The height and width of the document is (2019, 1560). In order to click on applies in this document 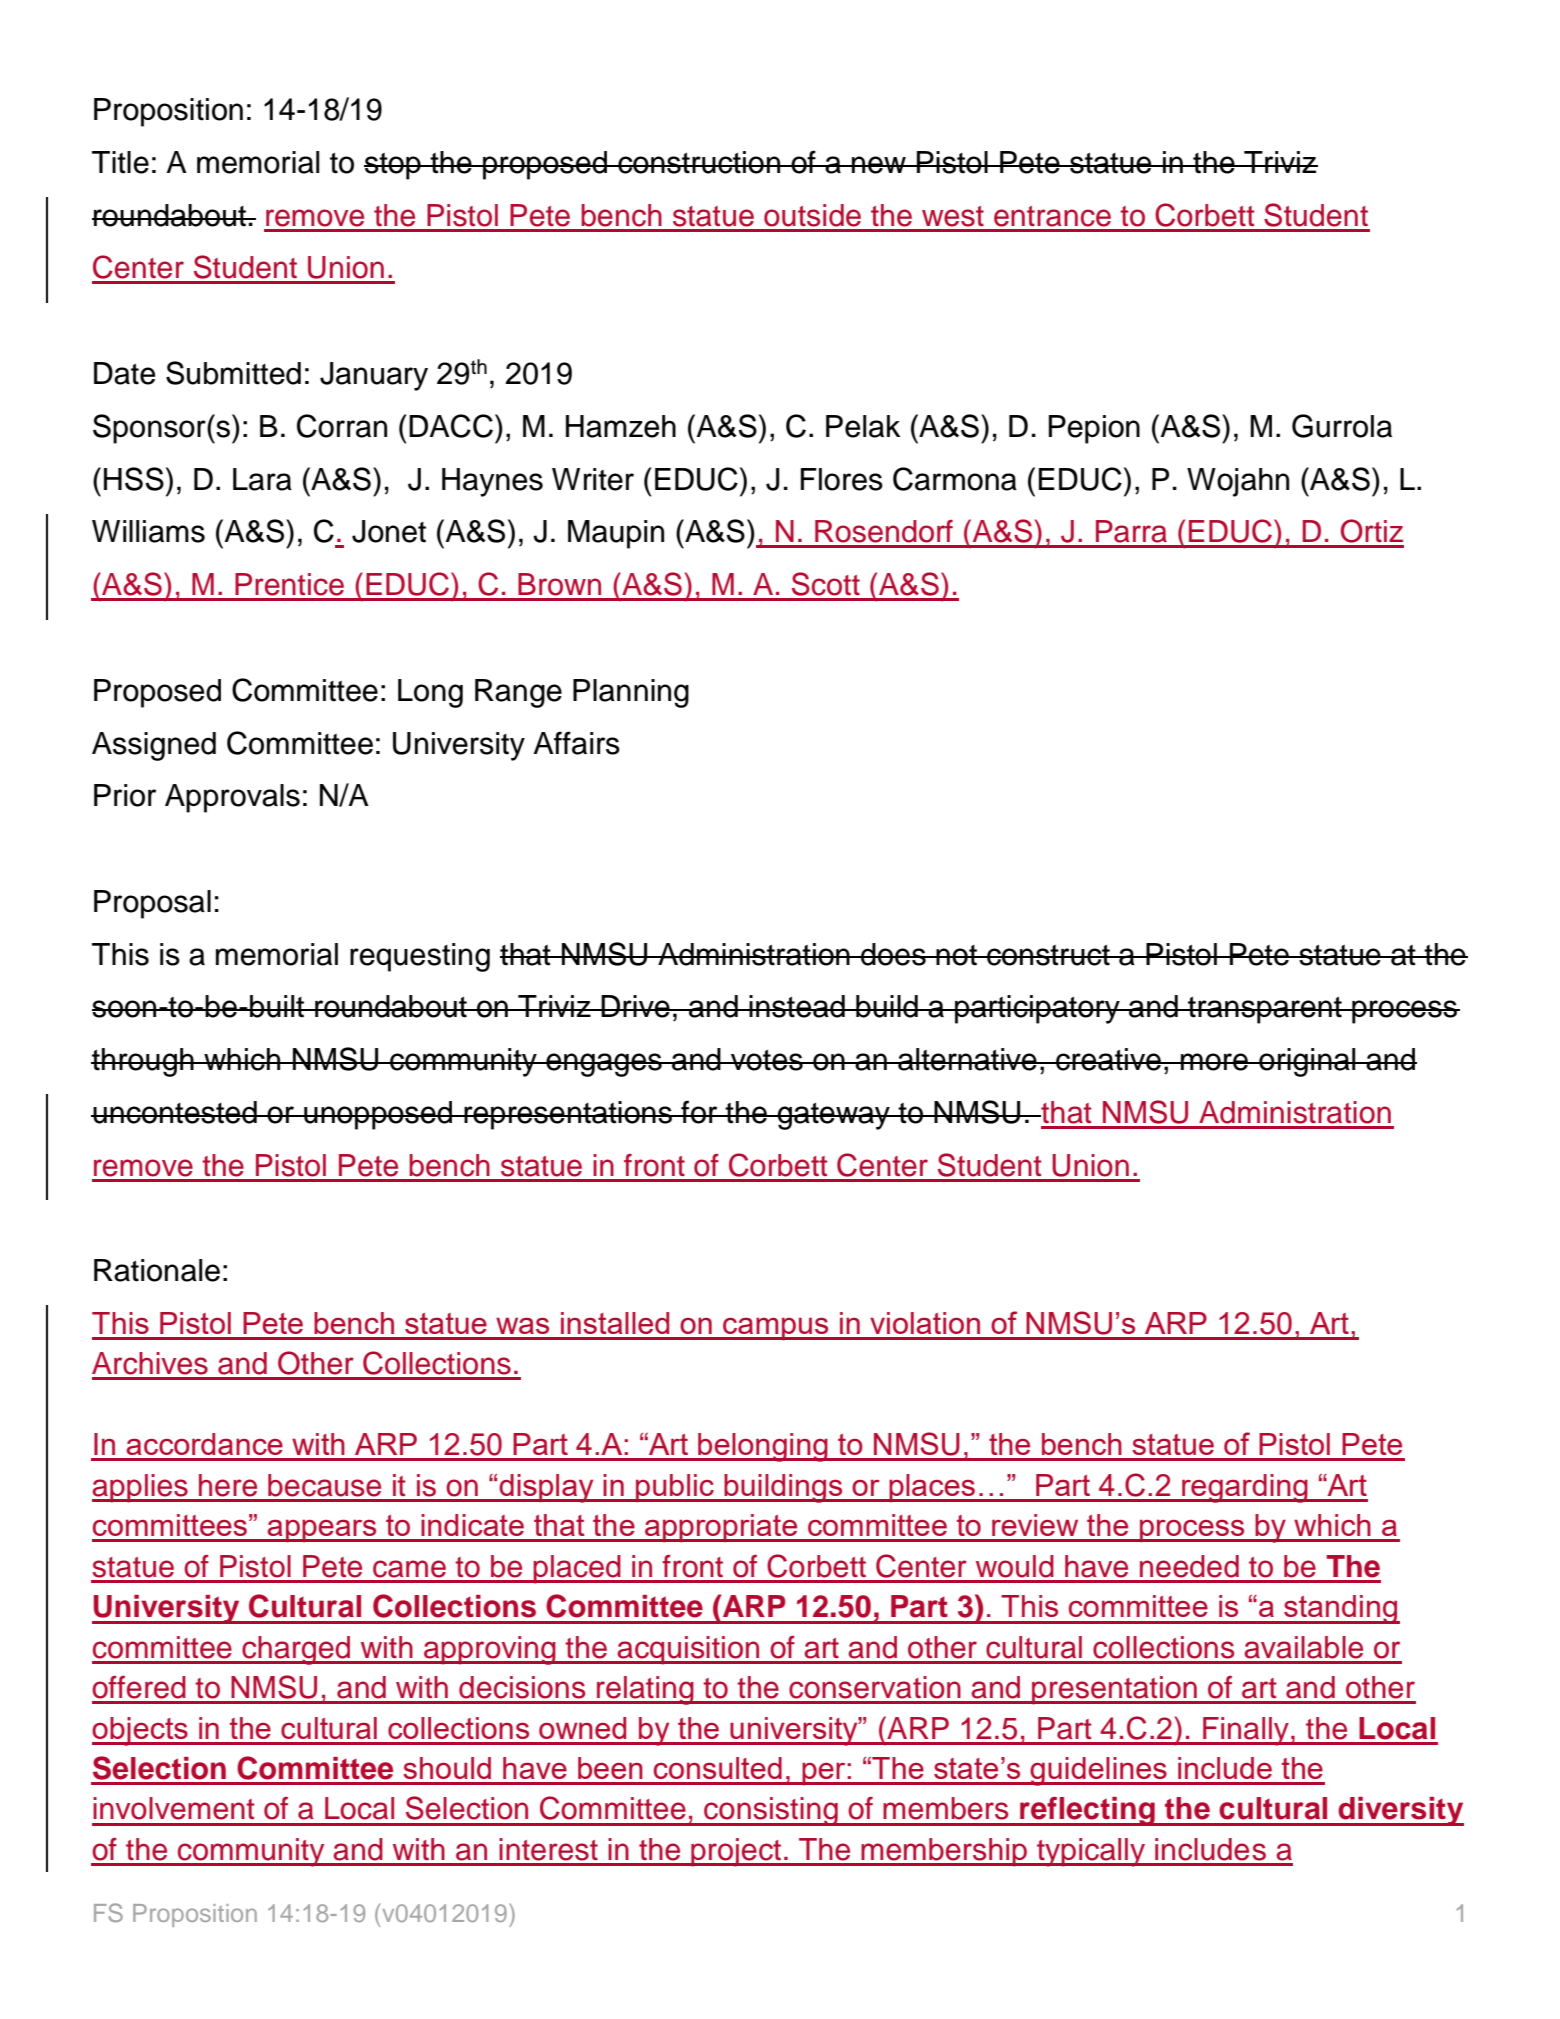, I will do `click(141, 1488)`.
